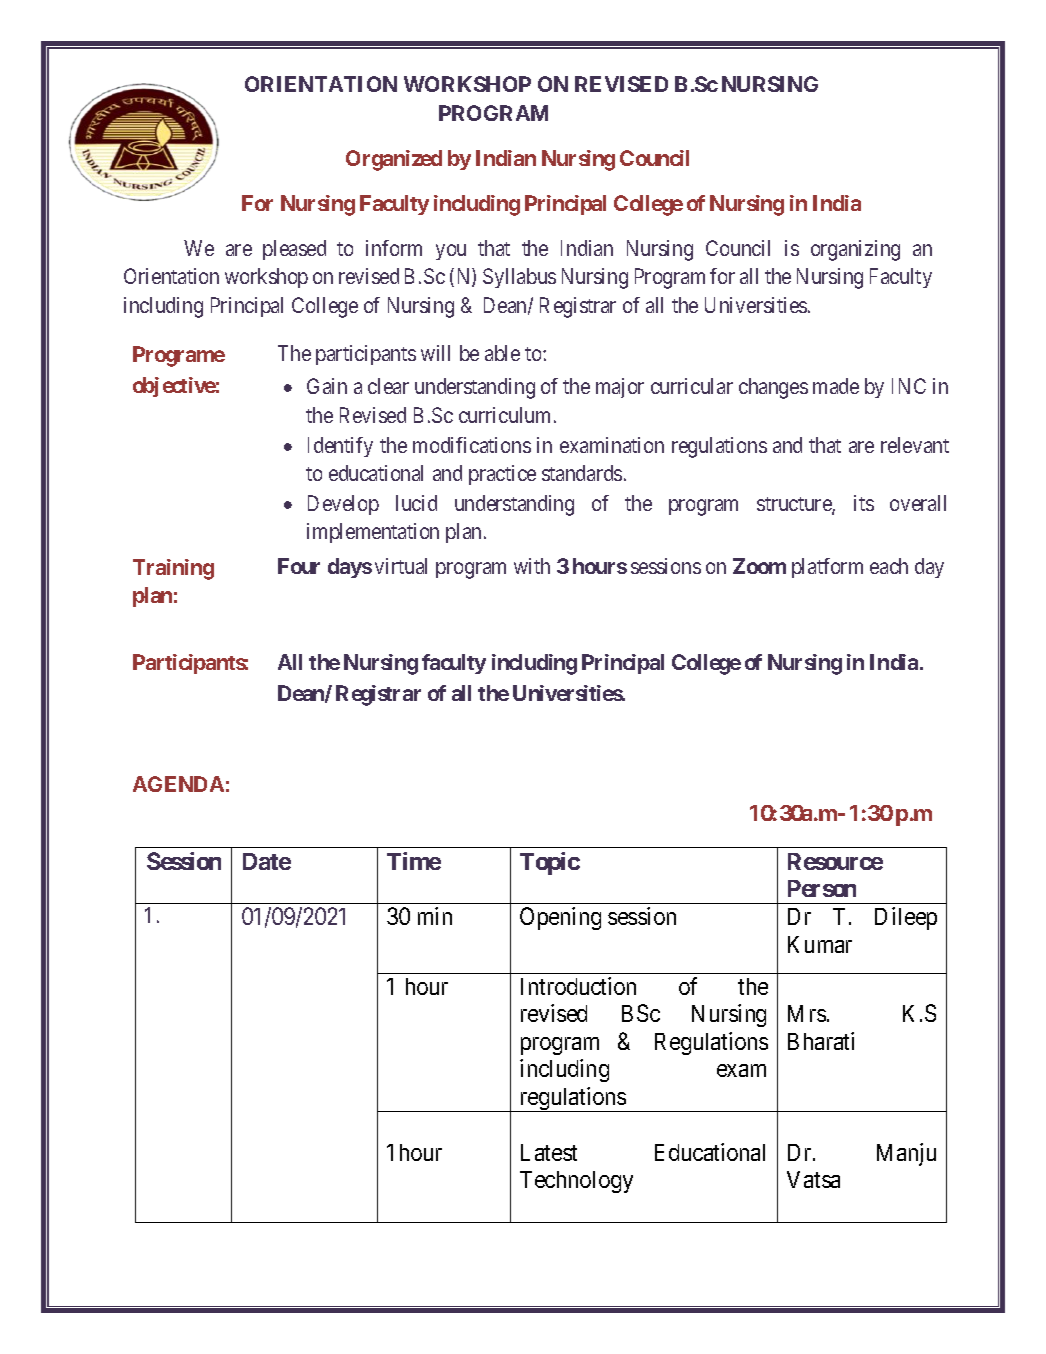  I want to click on AGENDA, so click(178, 784).
